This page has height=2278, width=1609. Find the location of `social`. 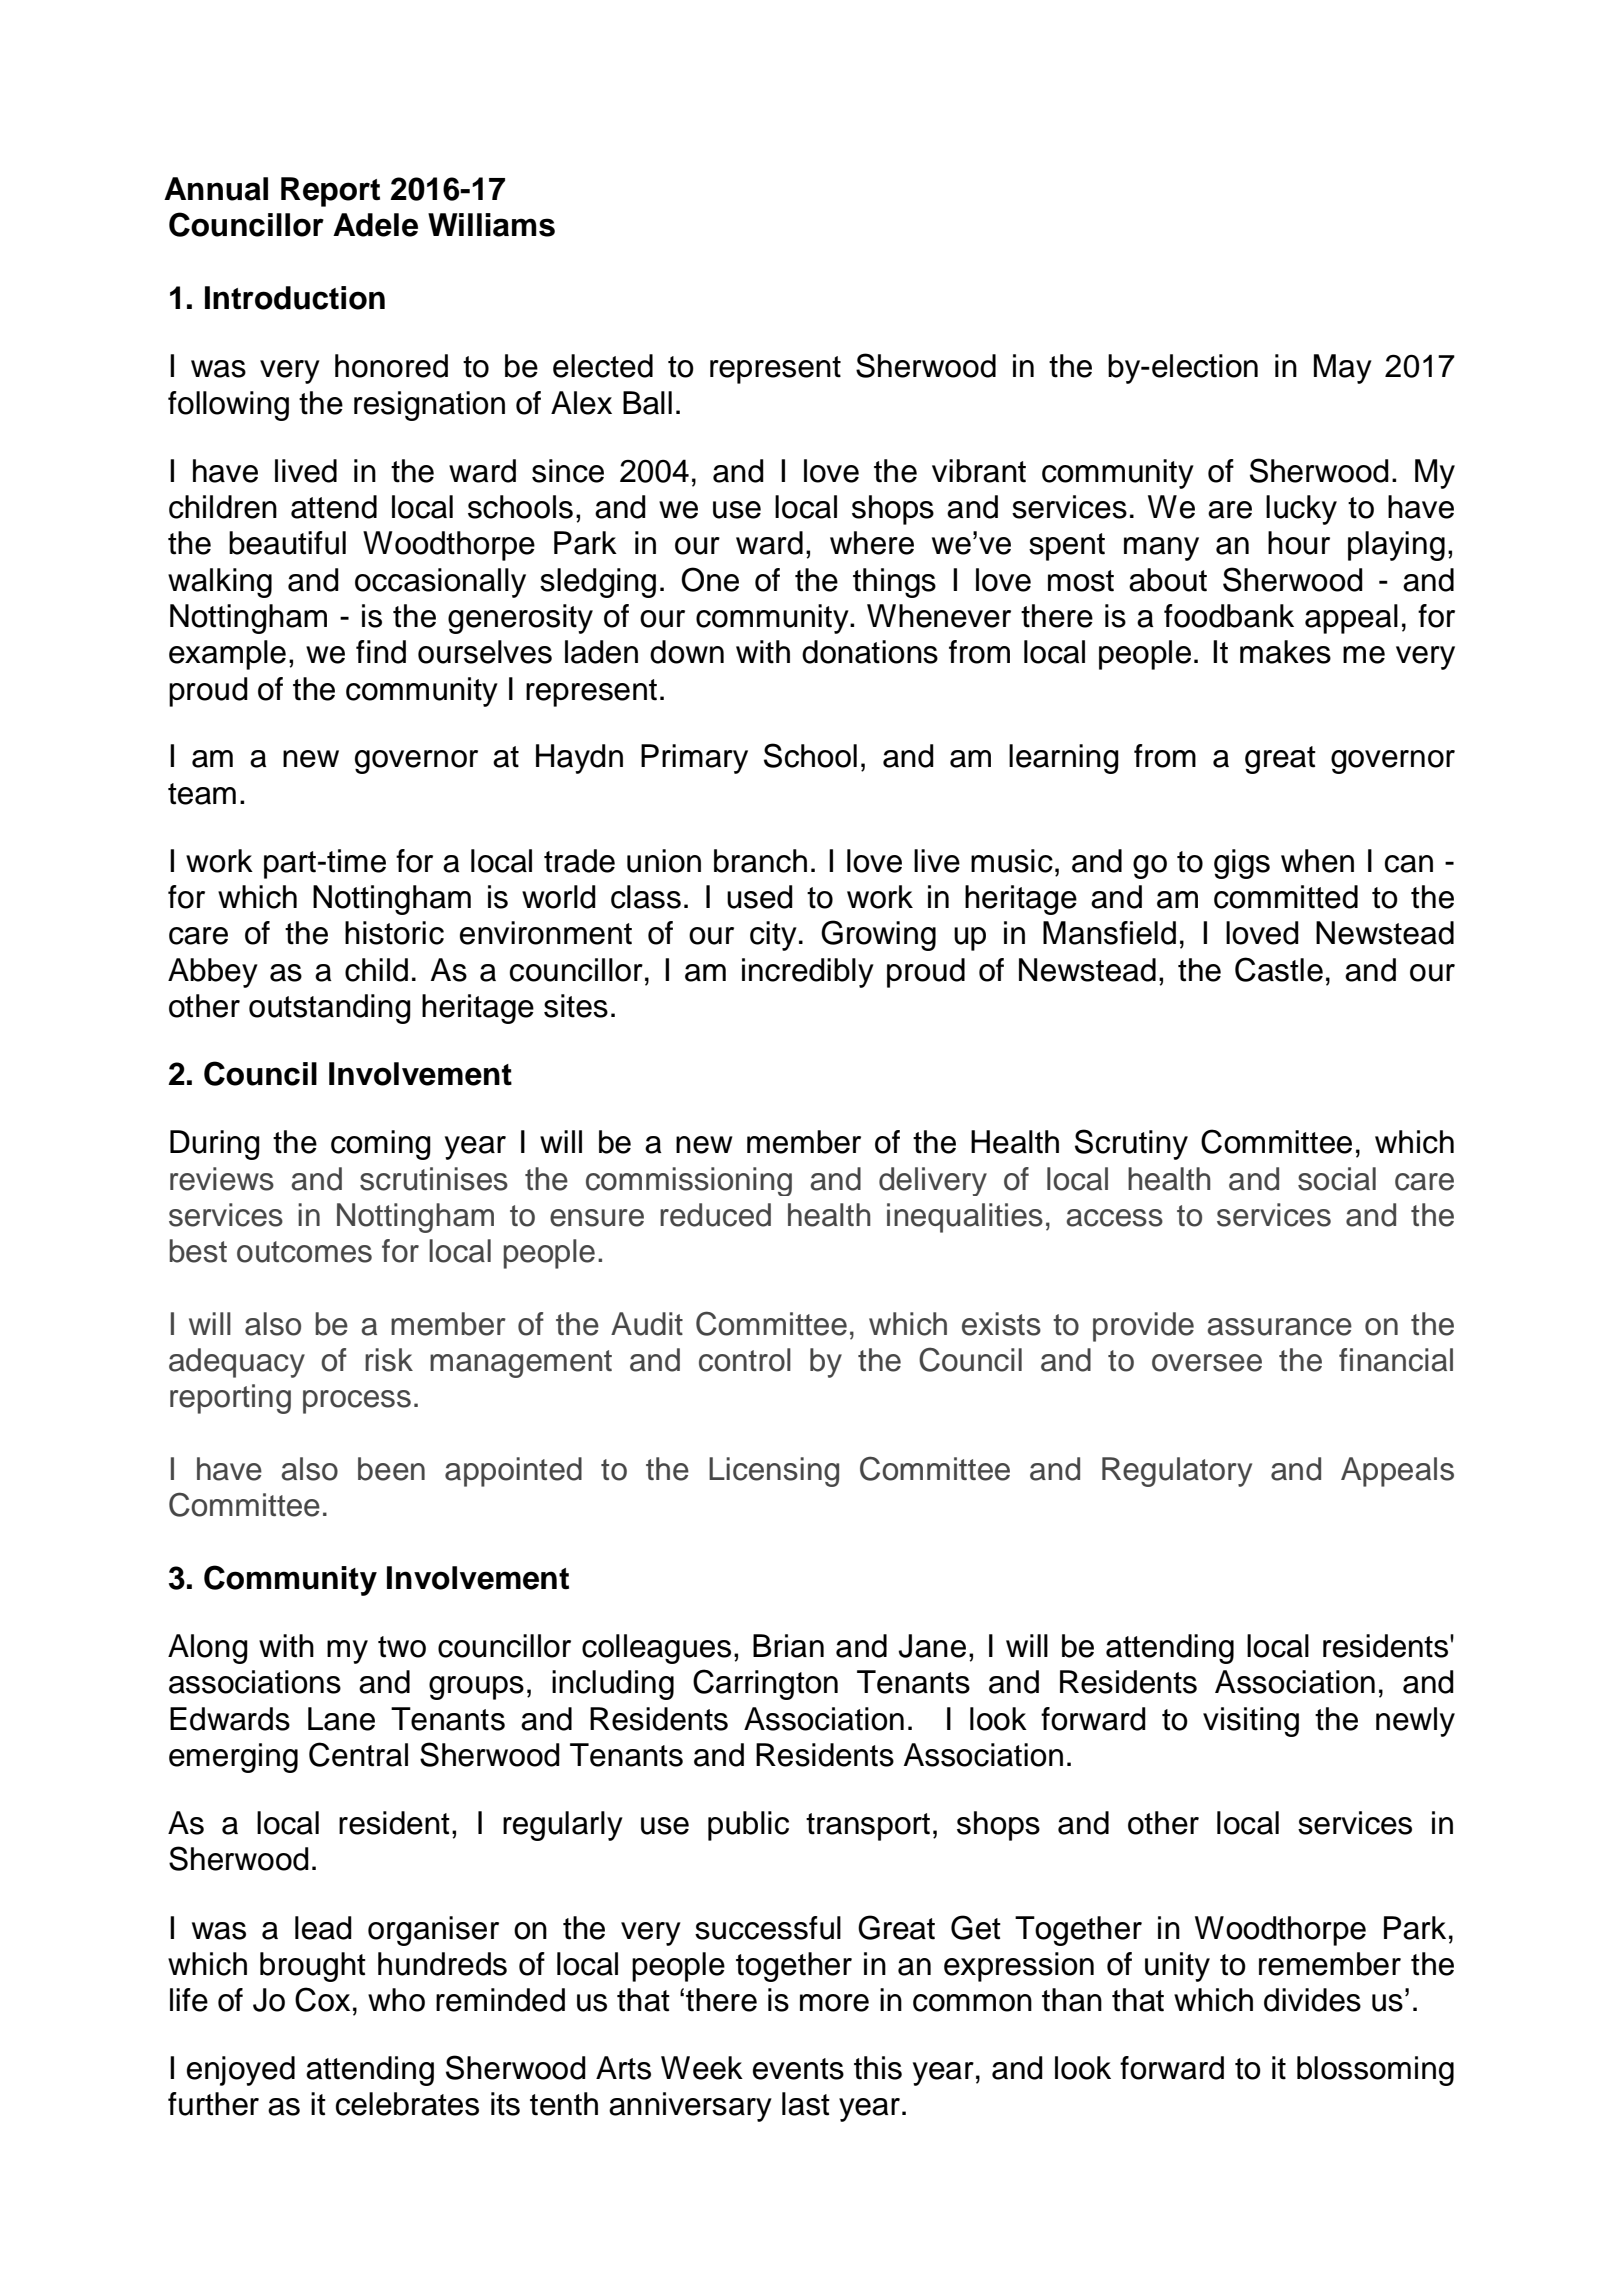

social is located at coordinates (1337, 1179).
